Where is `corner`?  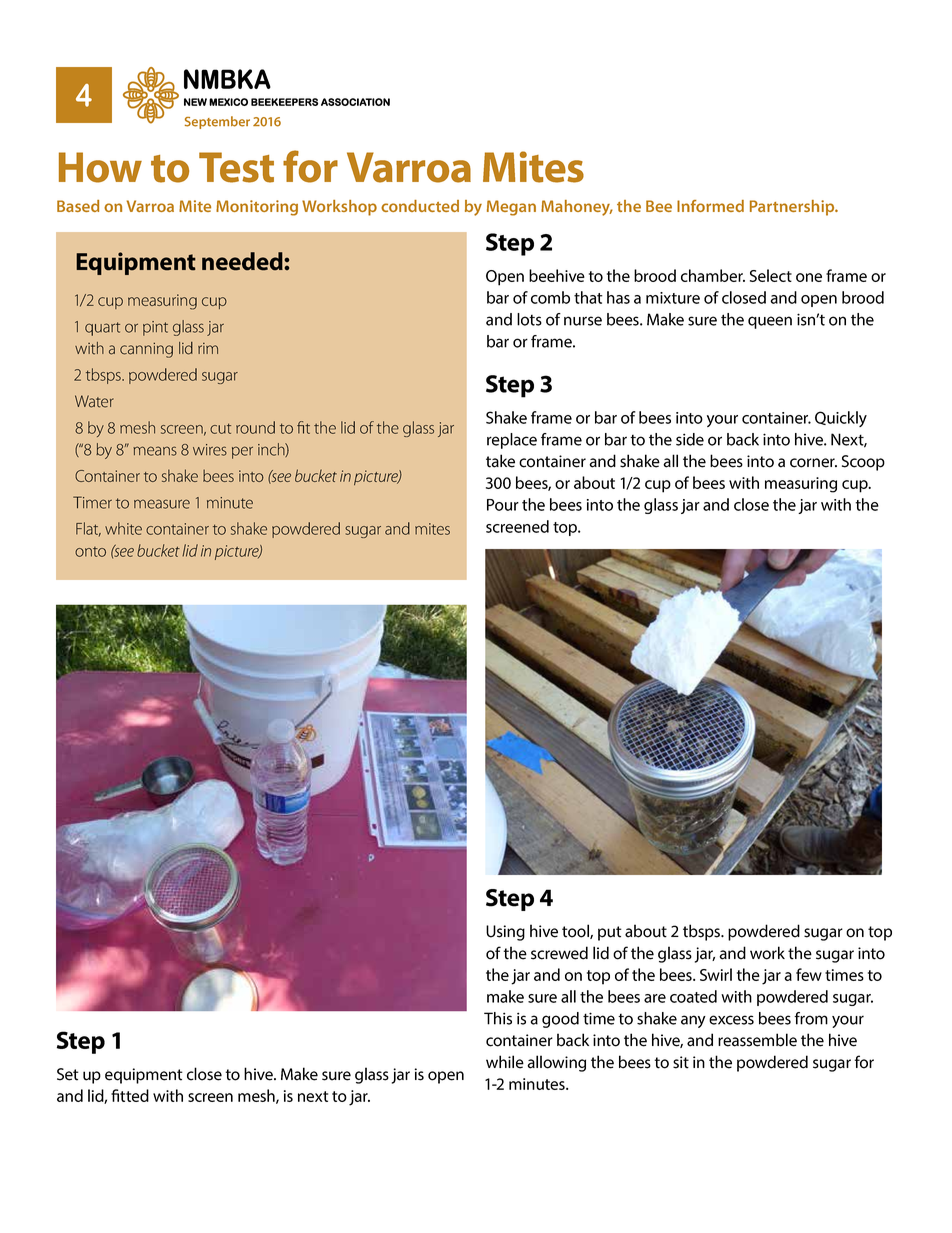
corner is located at coordinates (813, 463).
